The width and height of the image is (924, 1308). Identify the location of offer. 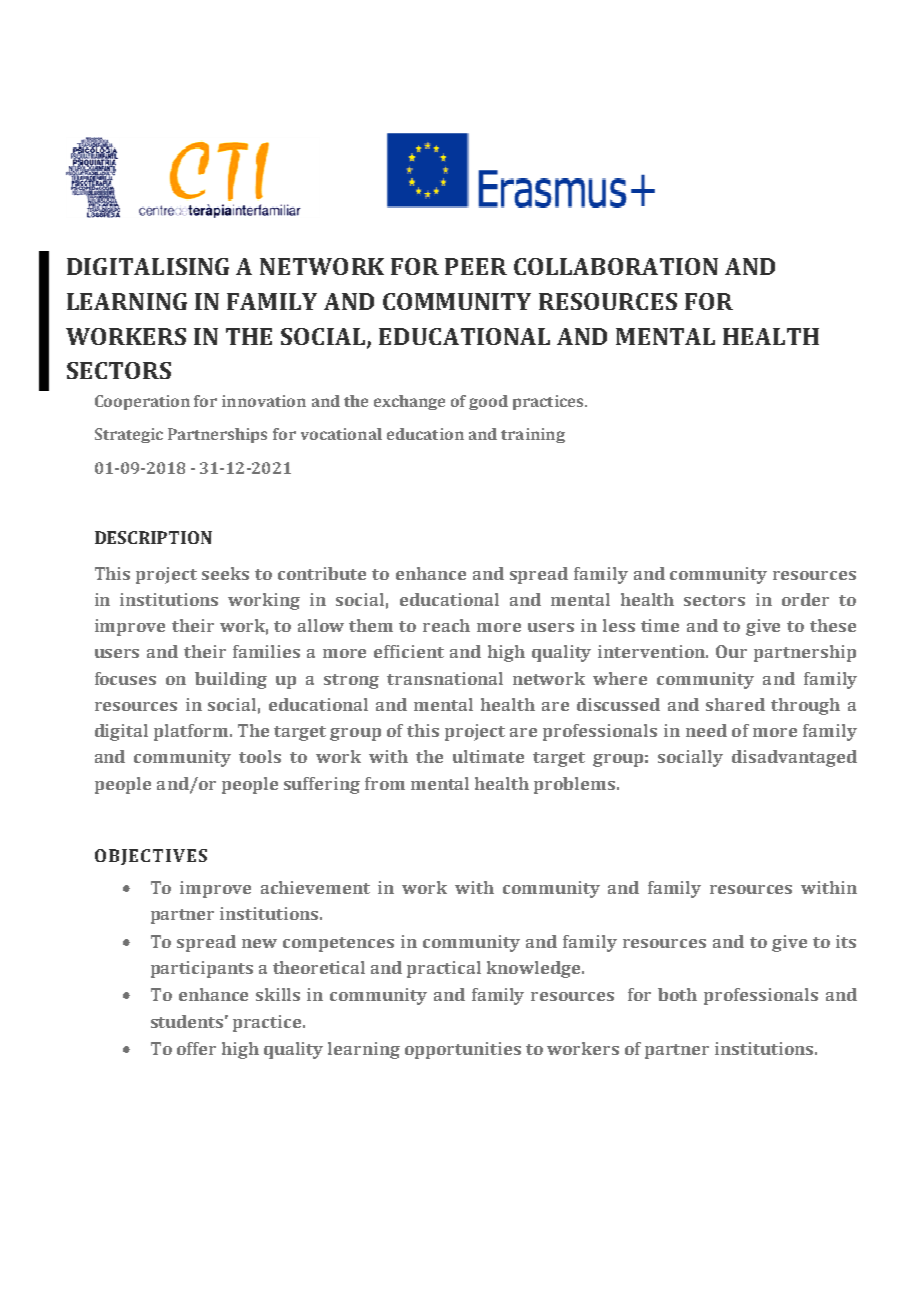
(196, 1048).
